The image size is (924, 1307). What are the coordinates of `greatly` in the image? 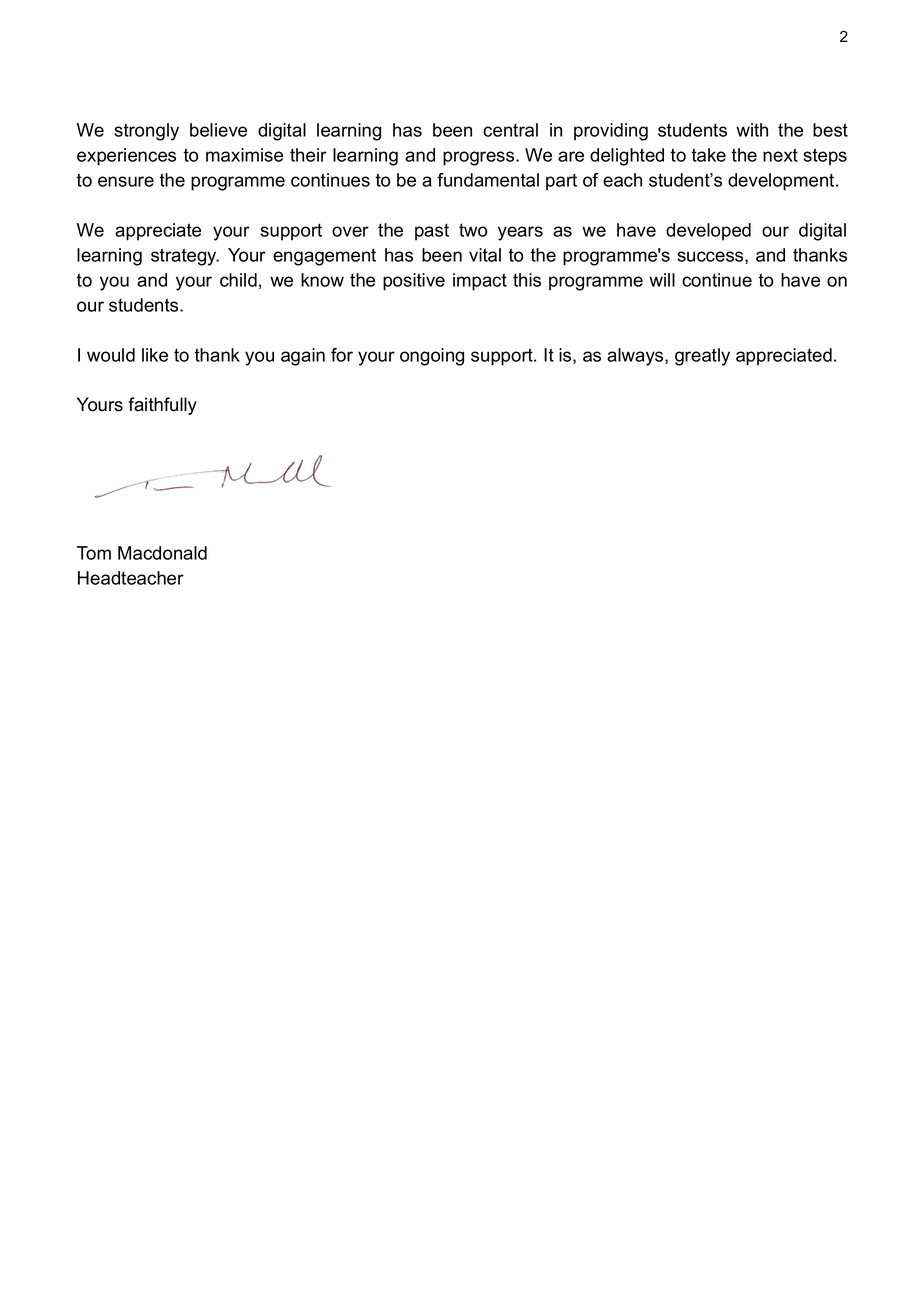 It's located at (702, 357).
